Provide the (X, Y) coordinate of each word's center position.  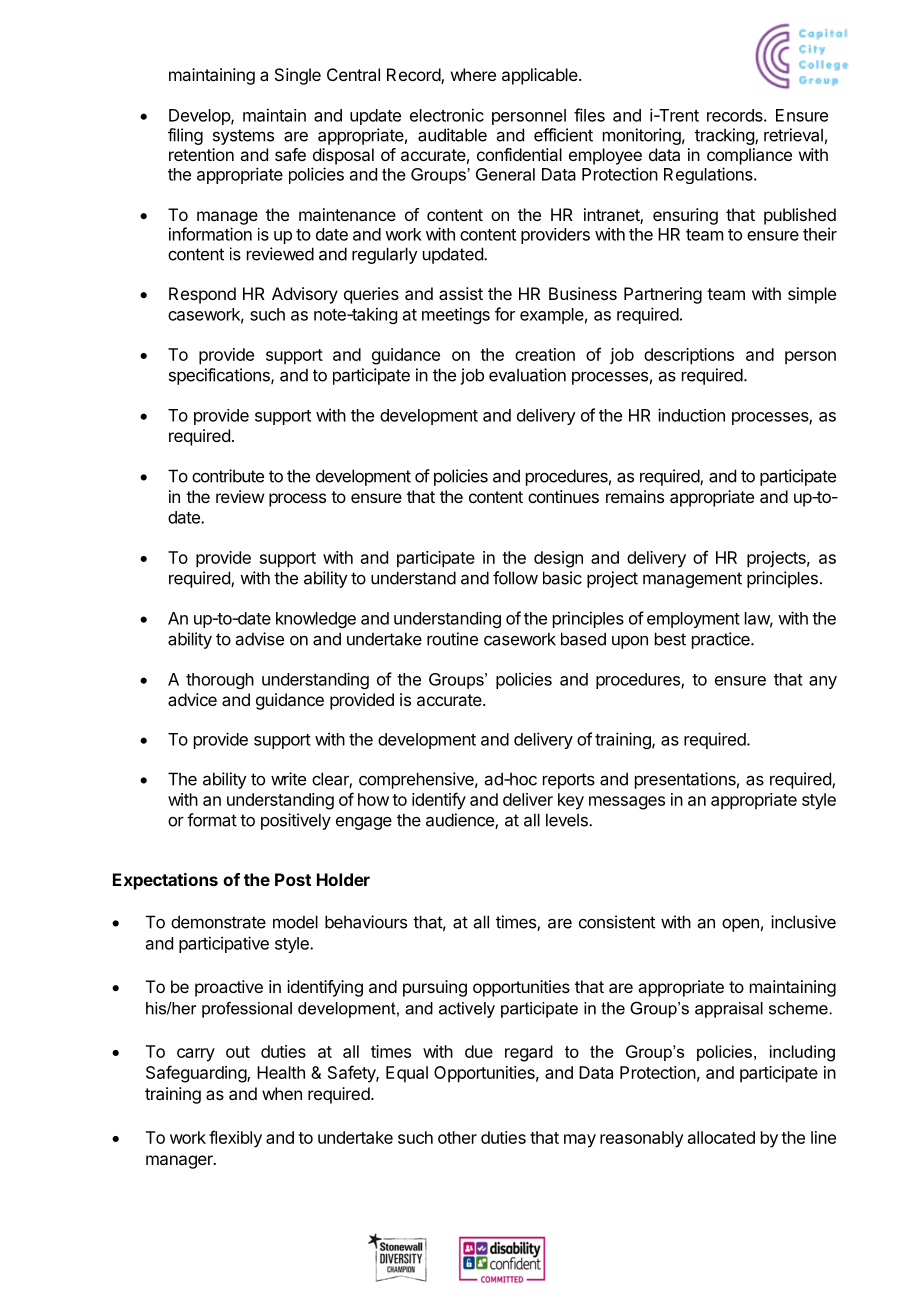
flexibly (235, 1139)
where (473, 74)
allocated (721, 1137)
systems (243, 137)
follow (515, 578)
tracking (725, 136)
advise (260, 639)
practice (722, 640)
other (457, 1137)
